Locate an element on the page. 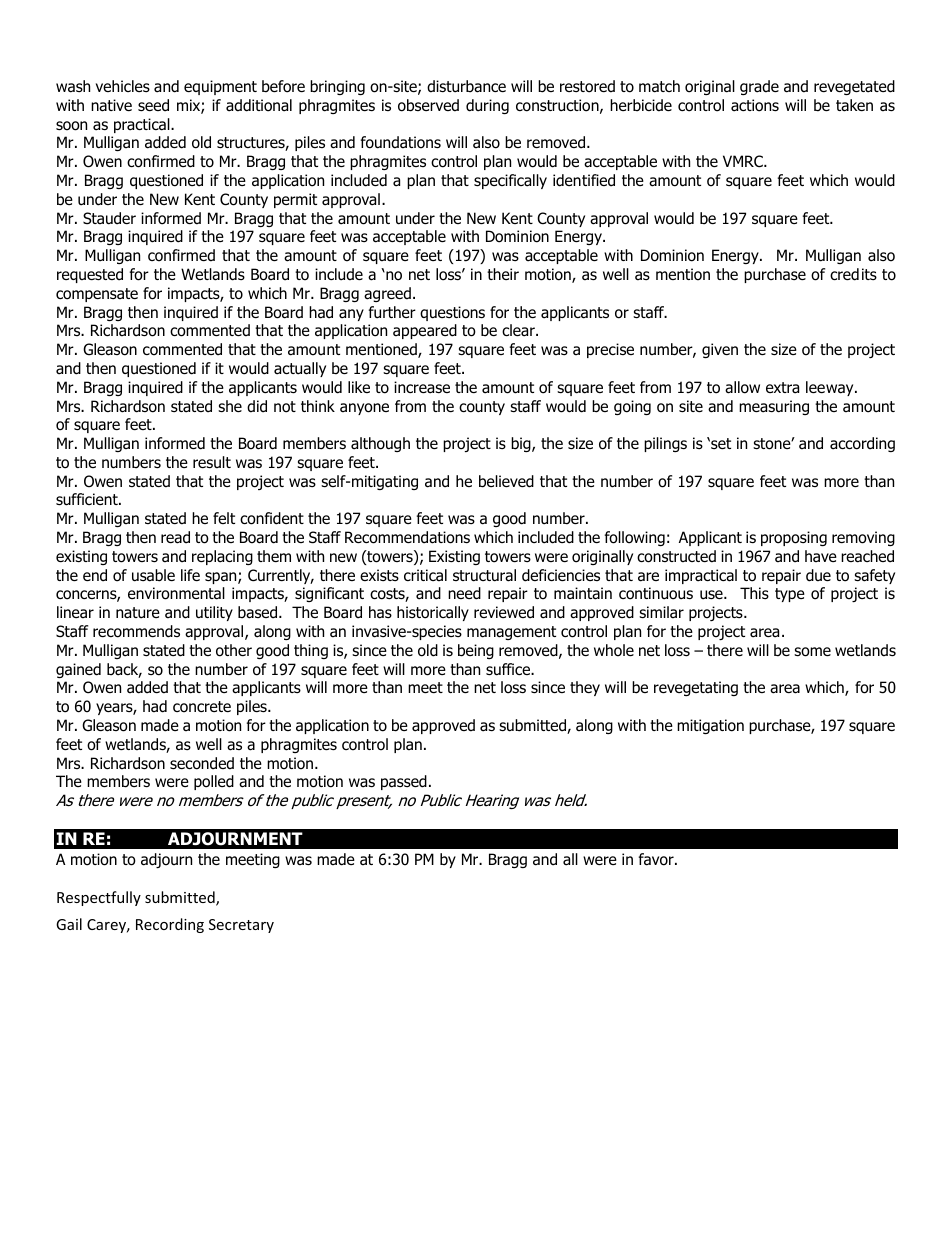 This page has height=1233, width=952. Recording is located at coordinates (170, 925).
